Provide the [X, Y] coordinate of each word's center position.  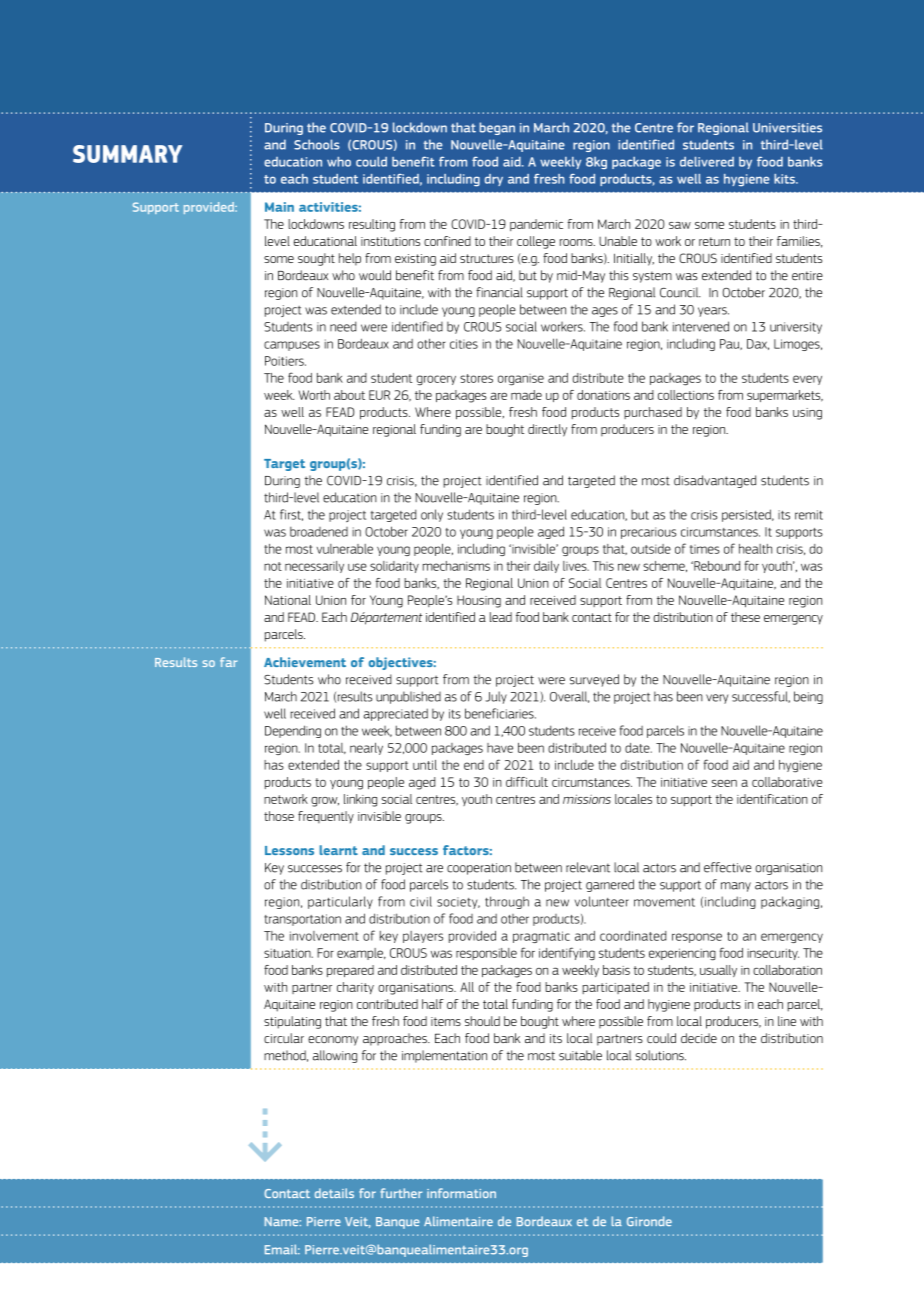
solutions [661, 1055]
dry [494, 180]
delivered [707, 162]
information [461, 1193]
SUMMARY [127, 154]
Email [282, 1249]
